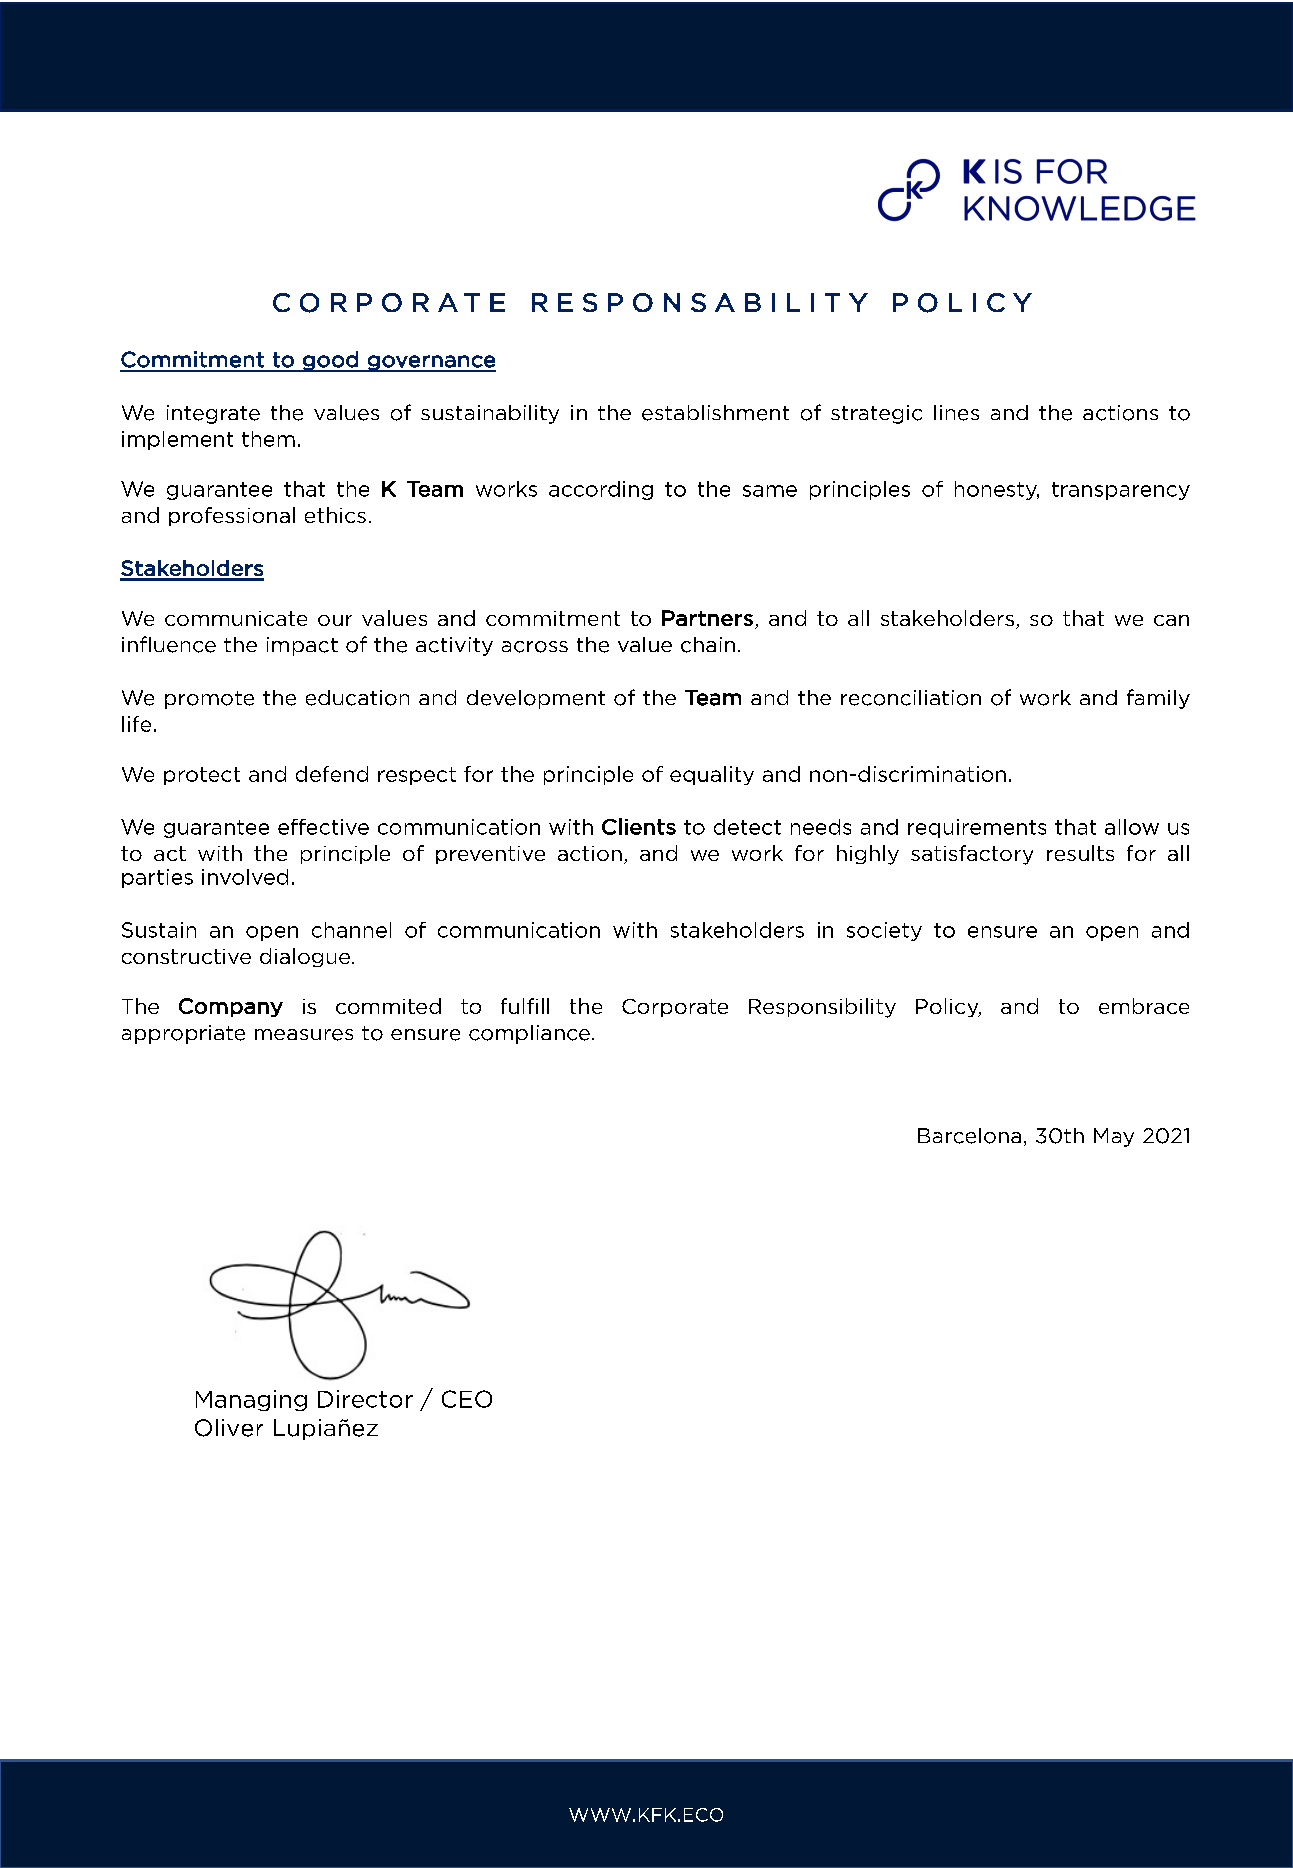 This image has height=1868, width=1293. What do you see at coordinates (715, 413) in the image?
I see `establishment` at bounding box center [715, 413].
